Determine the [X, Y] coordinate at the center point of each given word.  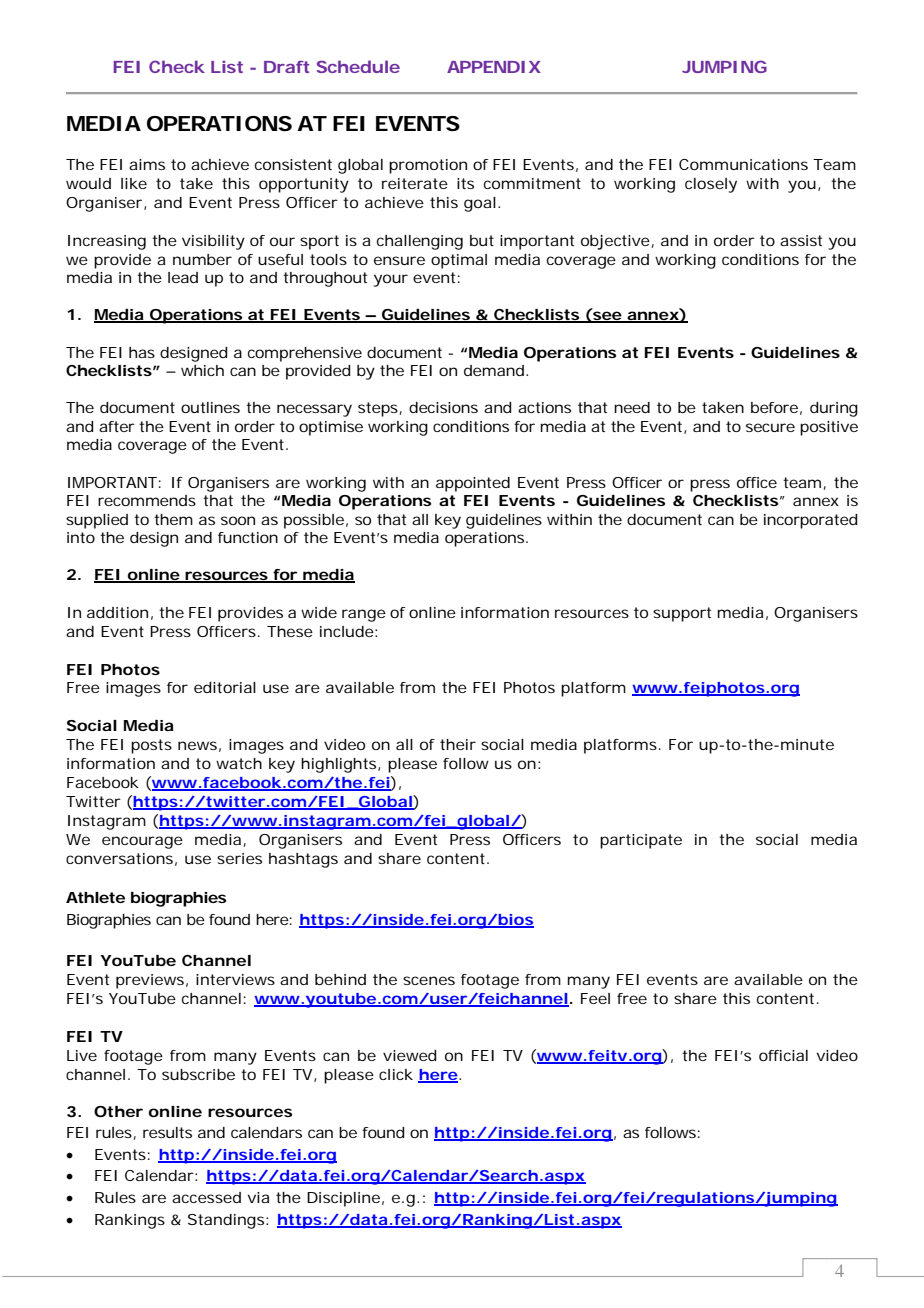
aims [147, 164]
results [167, 1132]
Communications [743, 164]
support [682, 614]
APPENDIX [494, 67]
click [396, 1074]
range [364, 615]
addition [117, 612]
